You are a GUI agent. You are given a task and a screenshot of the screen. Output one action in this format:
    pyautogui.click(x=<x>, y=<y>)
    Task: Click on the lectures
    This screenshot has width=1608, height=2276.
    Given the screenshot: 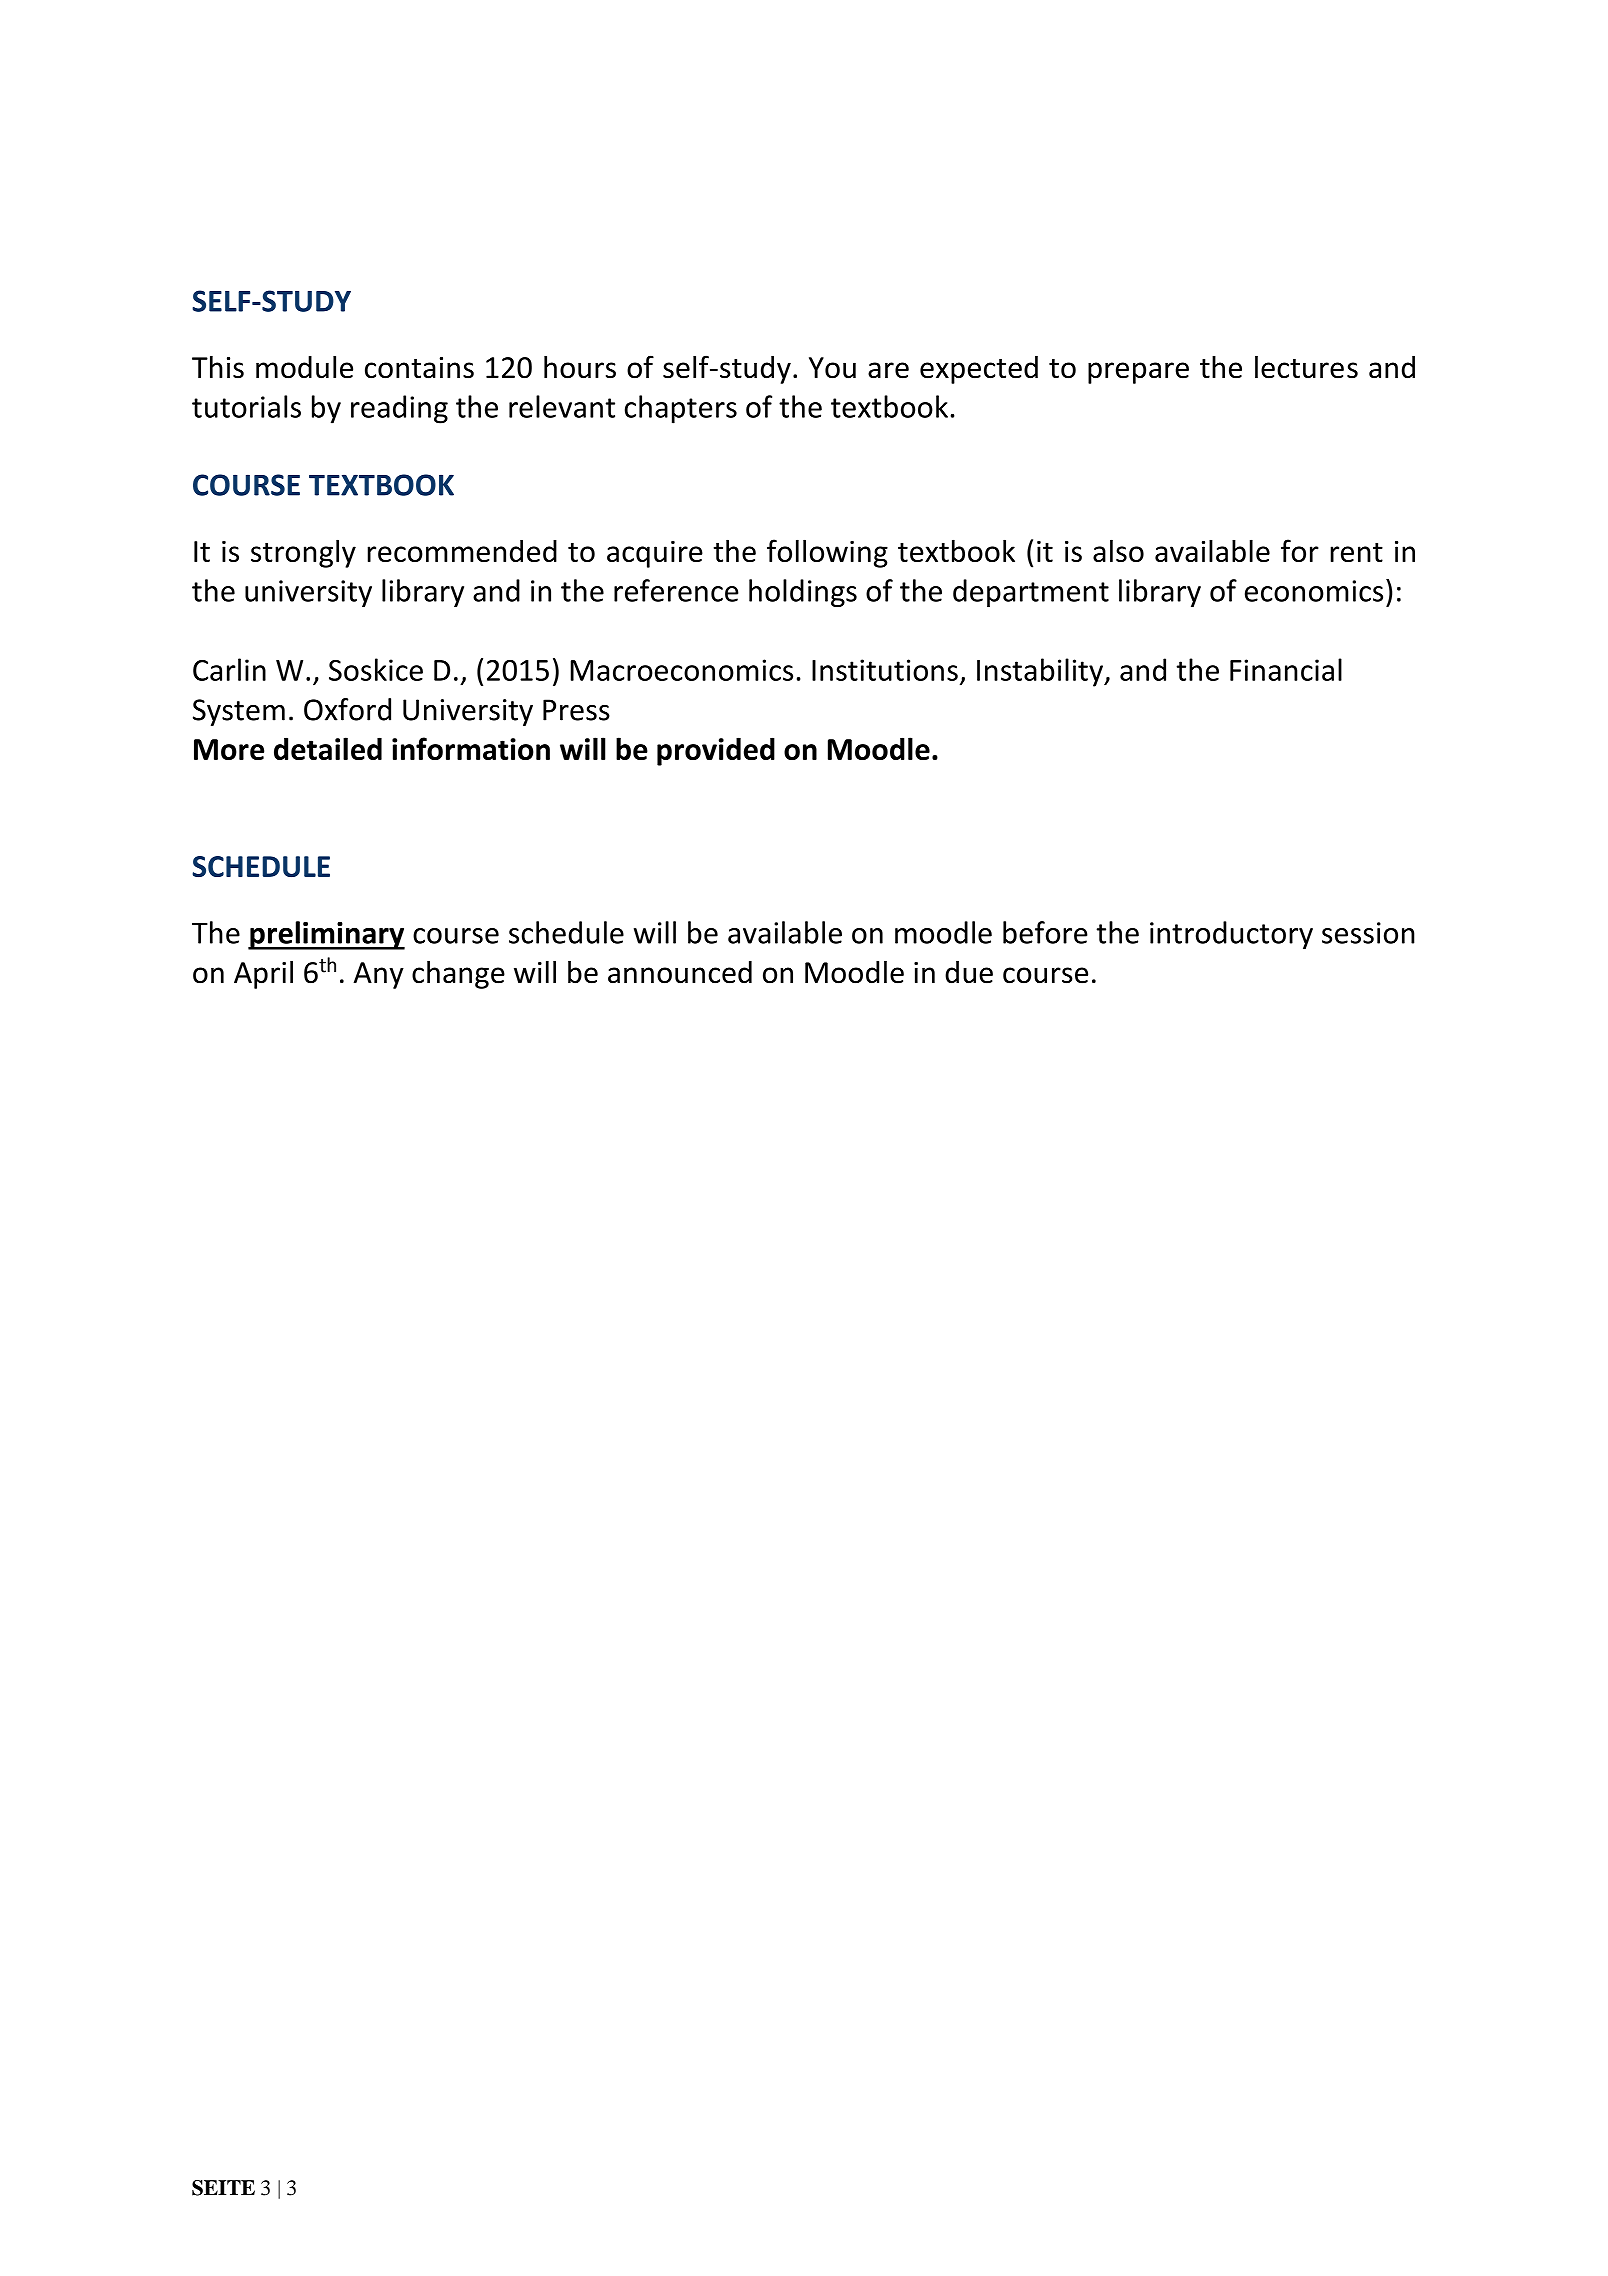 What is the action you would take?
    pyautogui.click(x=1306, y=367)
